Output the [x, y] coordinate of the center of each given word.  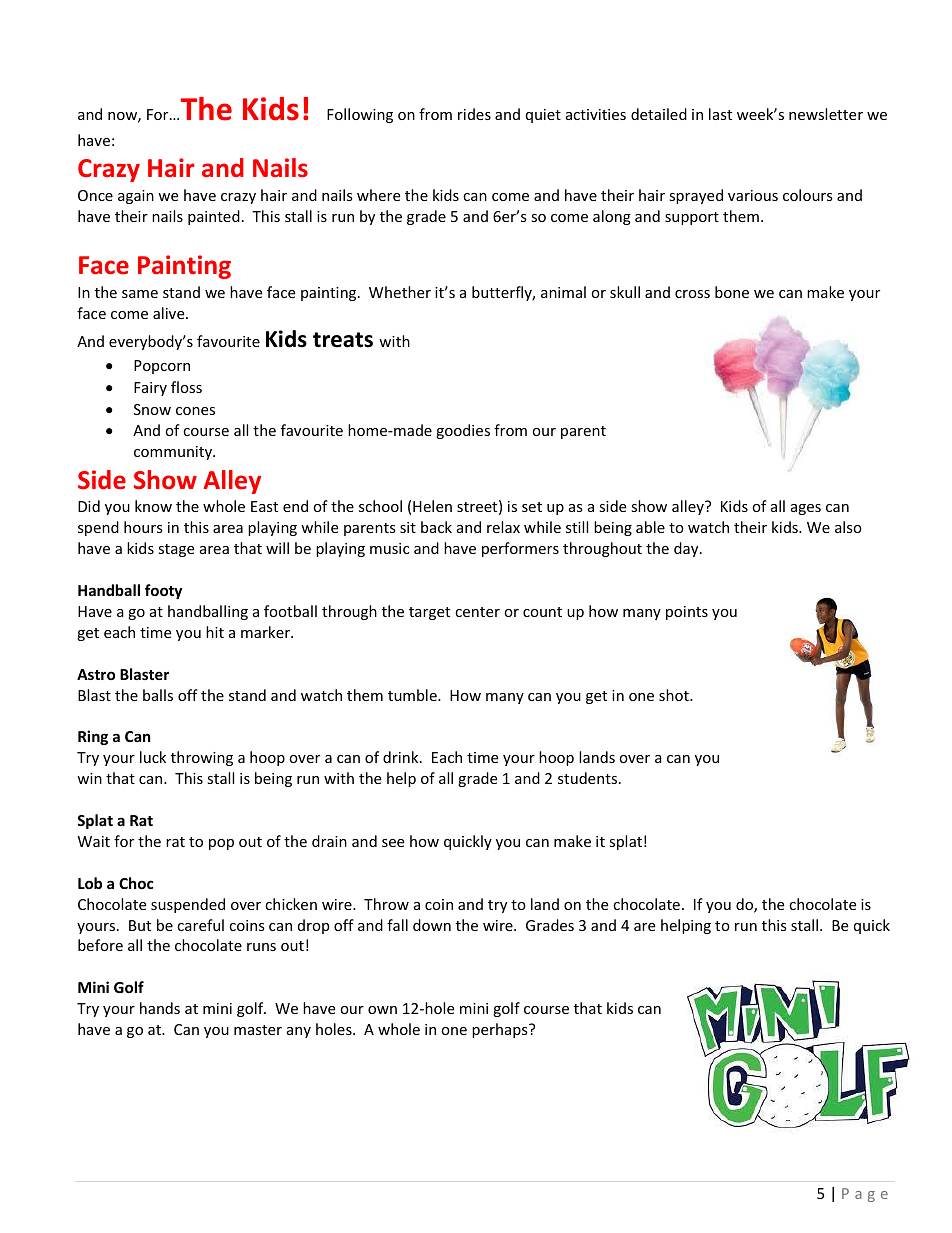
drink [402, 757]
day [687, 549]
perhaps [501, 1030]
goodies [463, 431]
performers [520, 549]
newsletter [826, 114]
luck [153, 757]
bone [732, 292]
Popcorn [162, 367]
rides [474, 114]
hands [160, 1008]
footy [163, 591]
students [589, 778]
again [136, 197]
